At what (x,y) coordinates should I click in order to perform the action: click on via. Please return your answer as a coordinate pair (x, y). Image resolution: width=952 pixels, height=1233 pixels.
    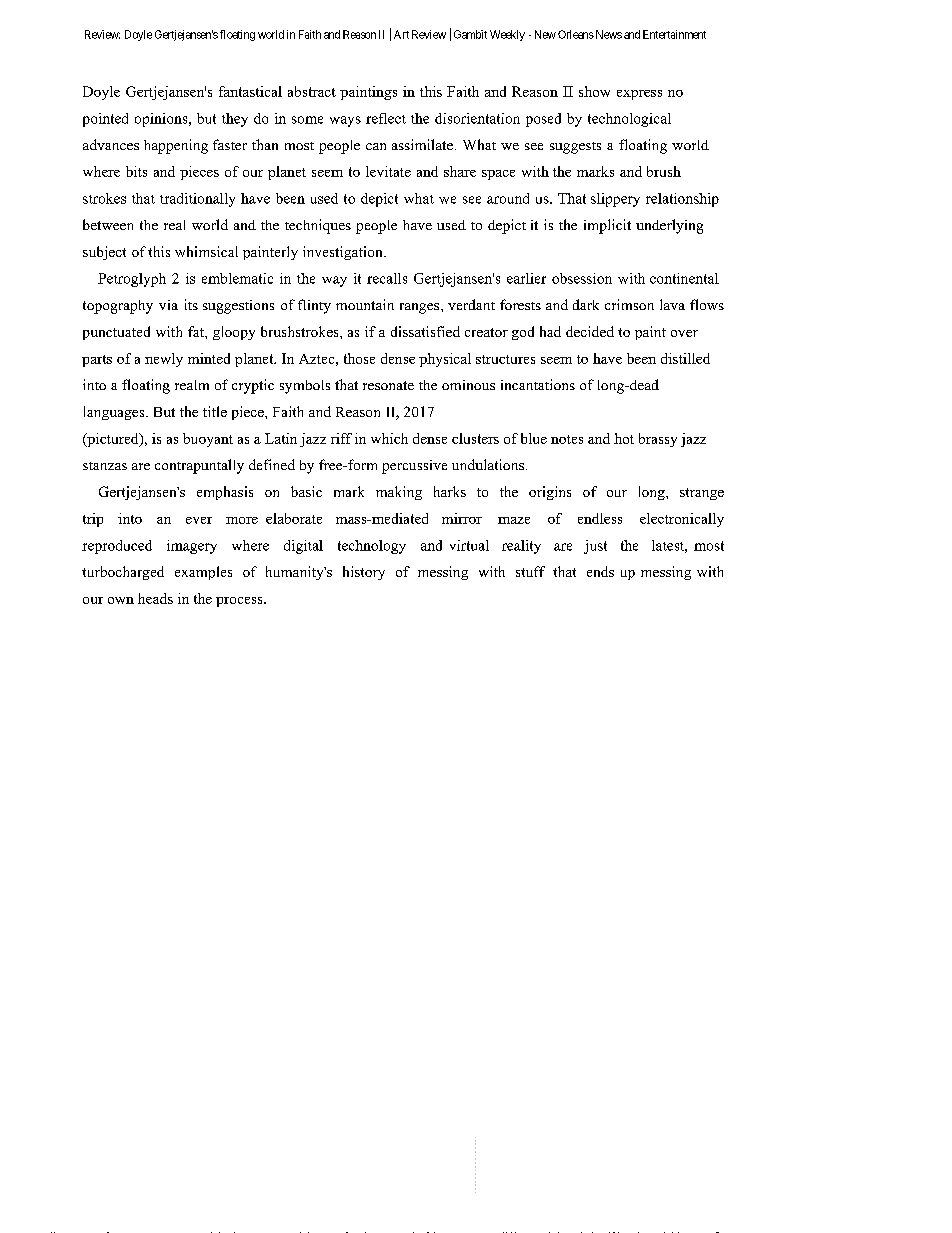
    Looking at the image, I should click on (168, 305).
